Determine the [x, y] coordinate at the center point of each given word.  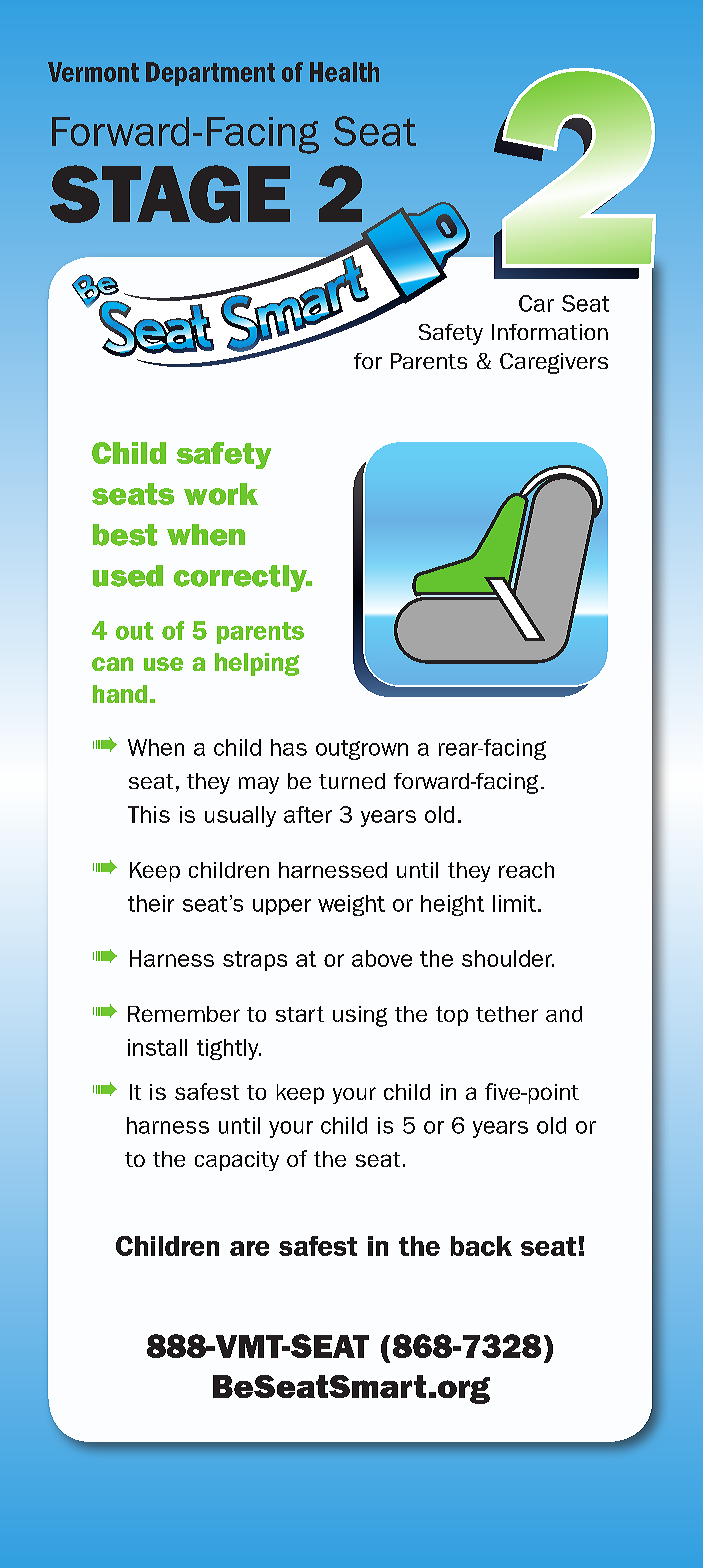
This [149, 814]
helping [257, 664]
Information [550, 332]
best [125, 535]
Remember [184, 1014]
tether [507, 1014]
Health [344, 72]
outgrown [362, 750]
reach [526, 870]
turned [352, 781]
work [221, 494]
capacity [237, 1161]
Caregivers [554, 363]
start [300, 1014]
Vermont [93, 72]
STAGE [170, 194]
